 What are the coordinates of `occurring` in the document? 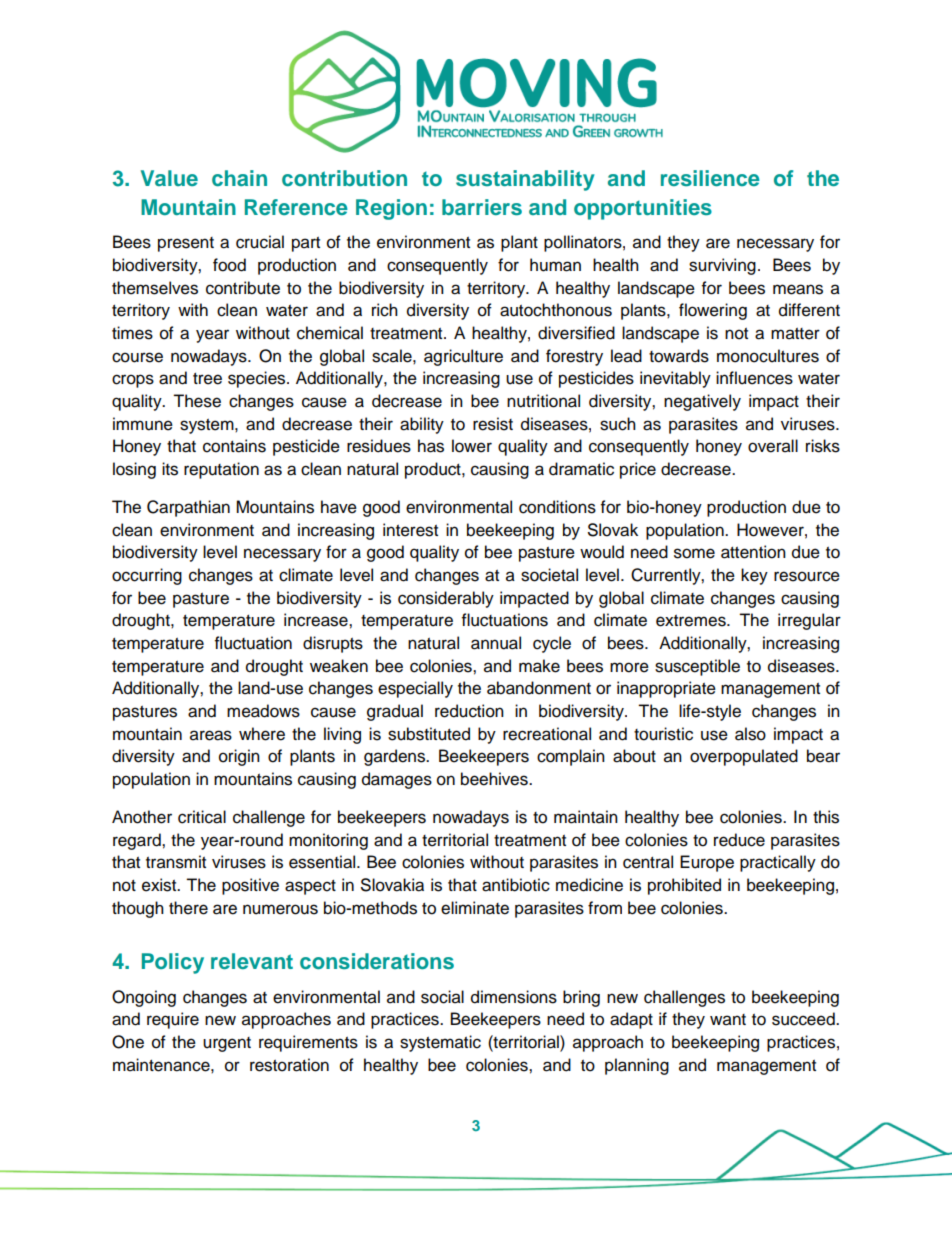 It's located at (147, 576).
